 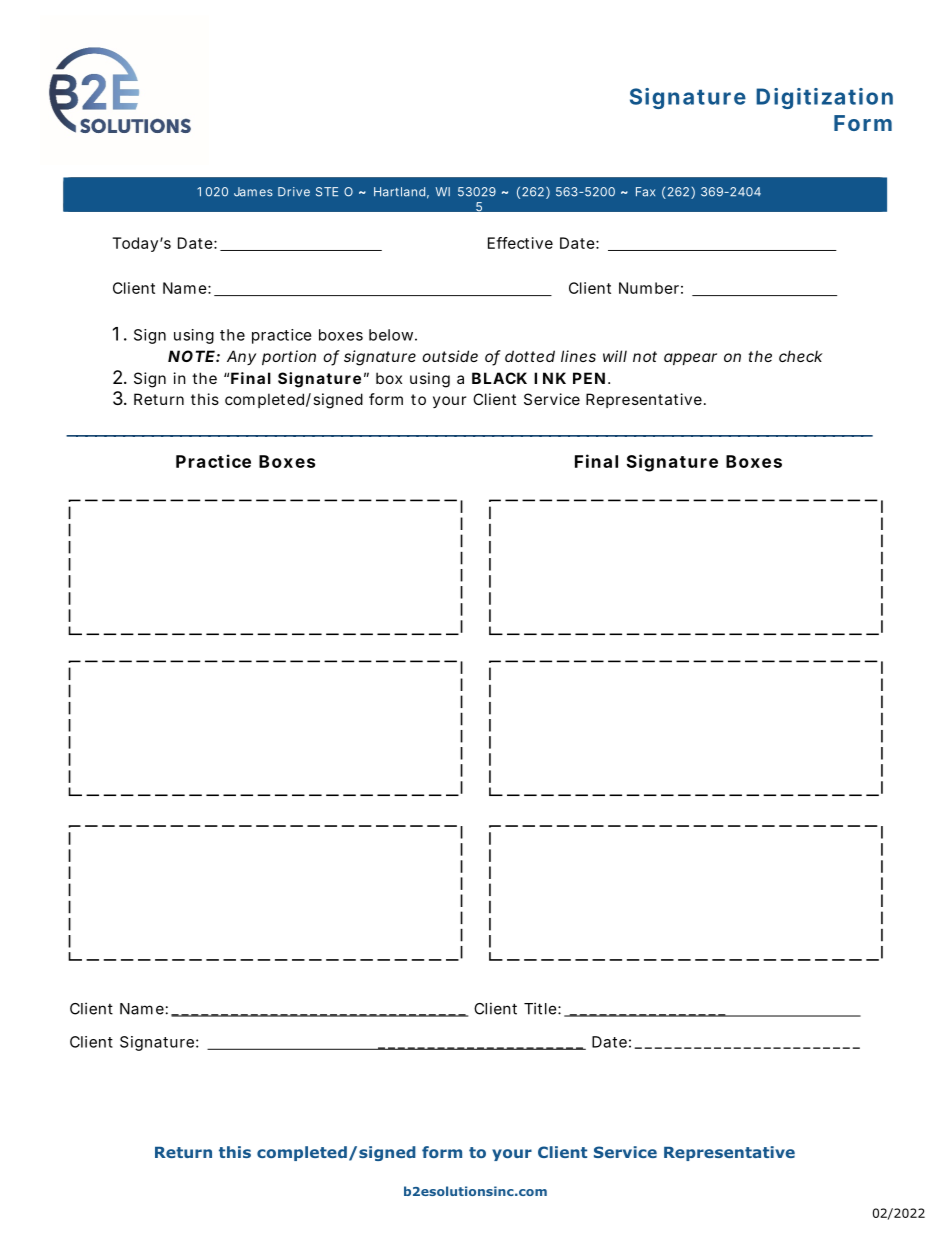 What do you see at coordinates (645, 192) in the document?
I see `Fax` at bounding box center [645, 192].
